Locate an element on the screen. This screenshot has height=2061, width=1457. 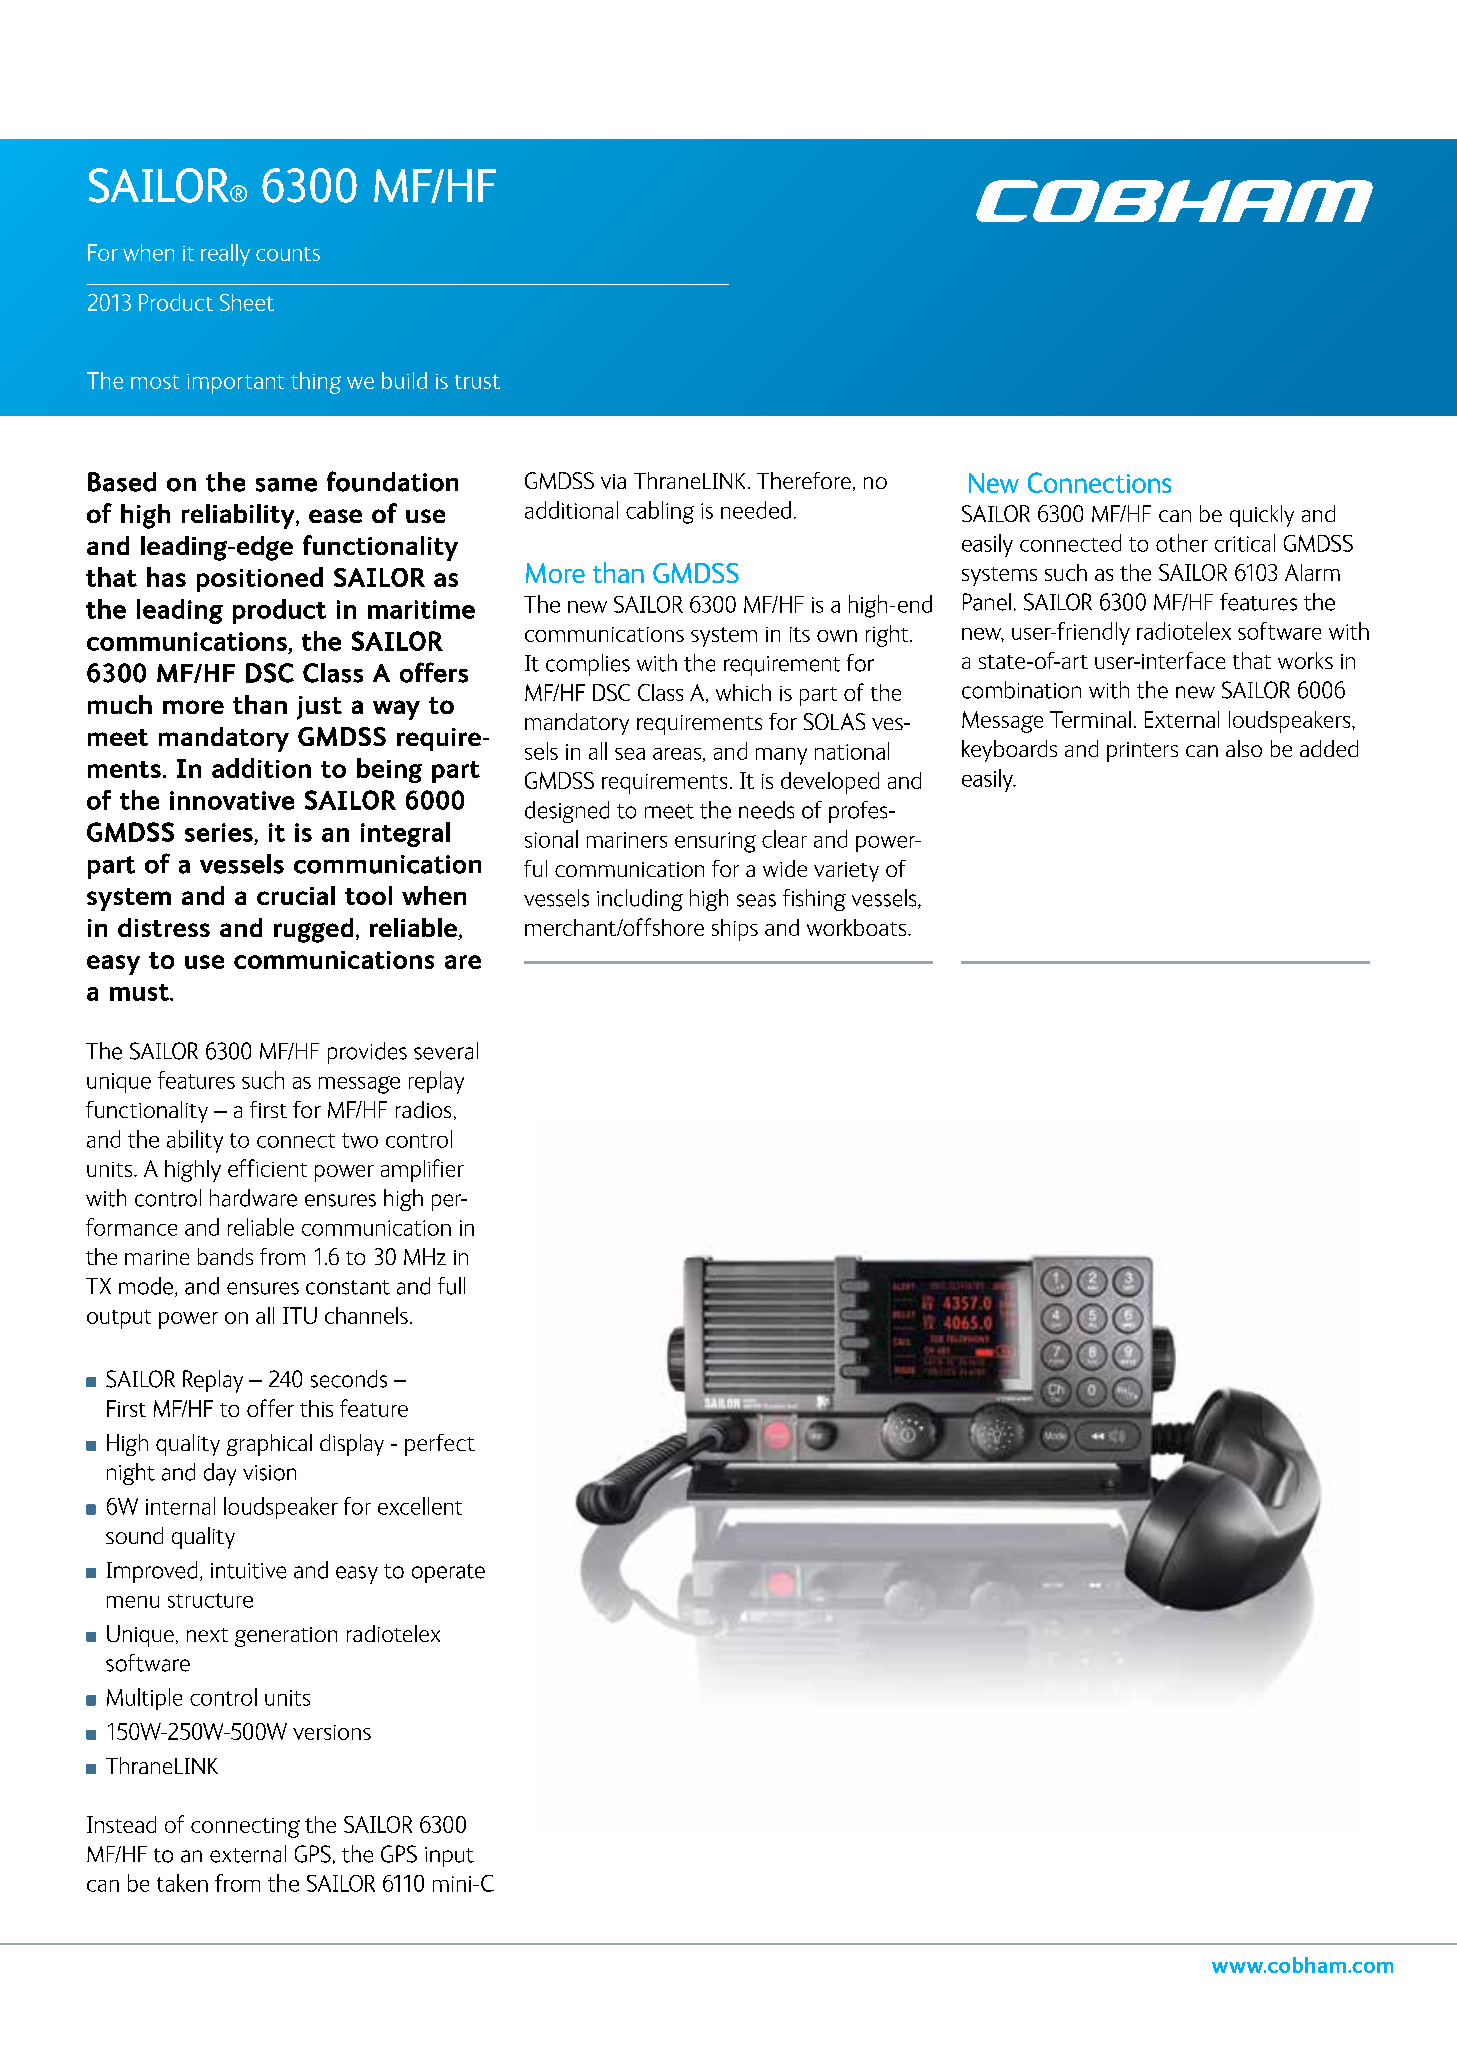
trust is located at coordinates (477, 381).
